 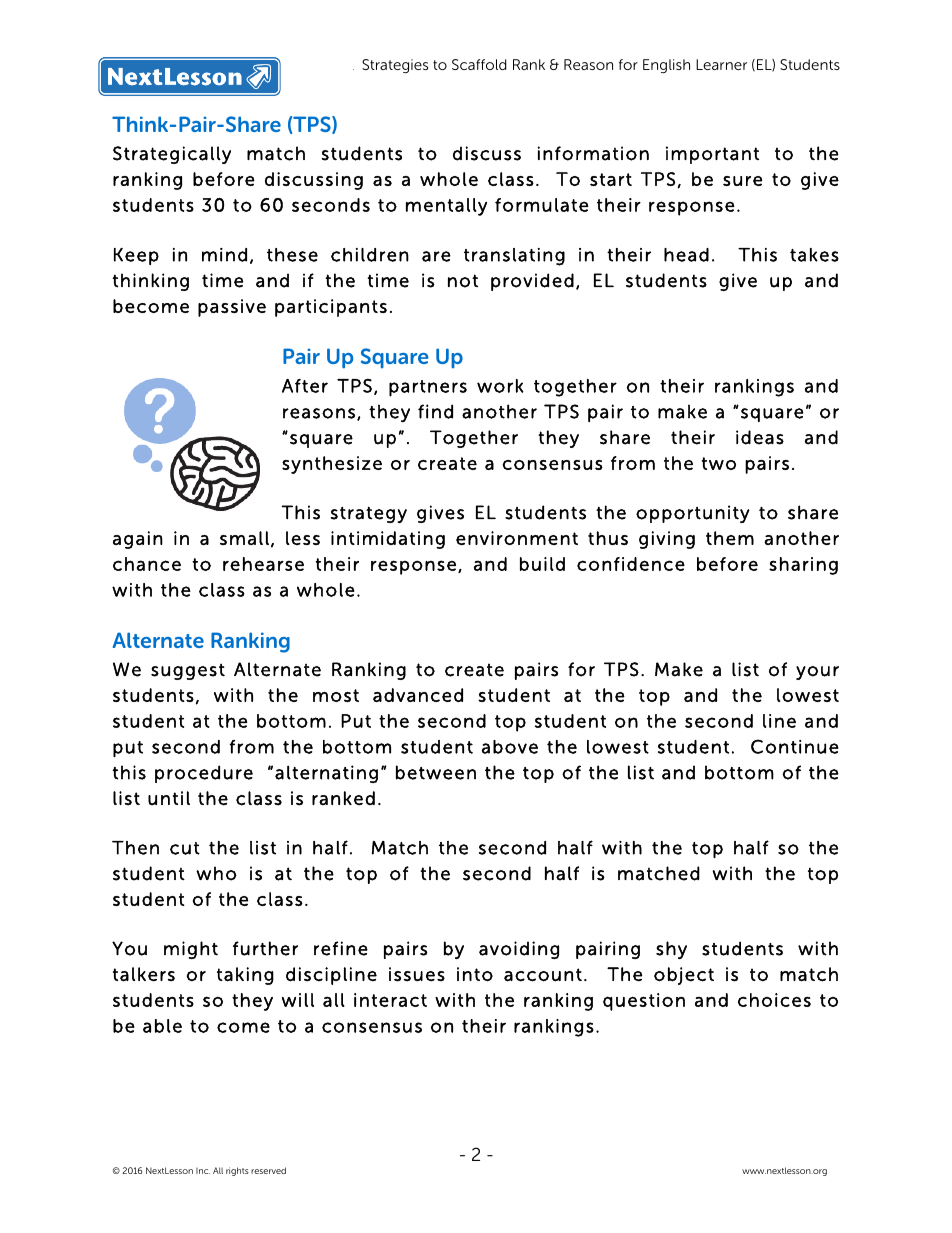 I want to click on procedure, so click(x=204, y=774).
